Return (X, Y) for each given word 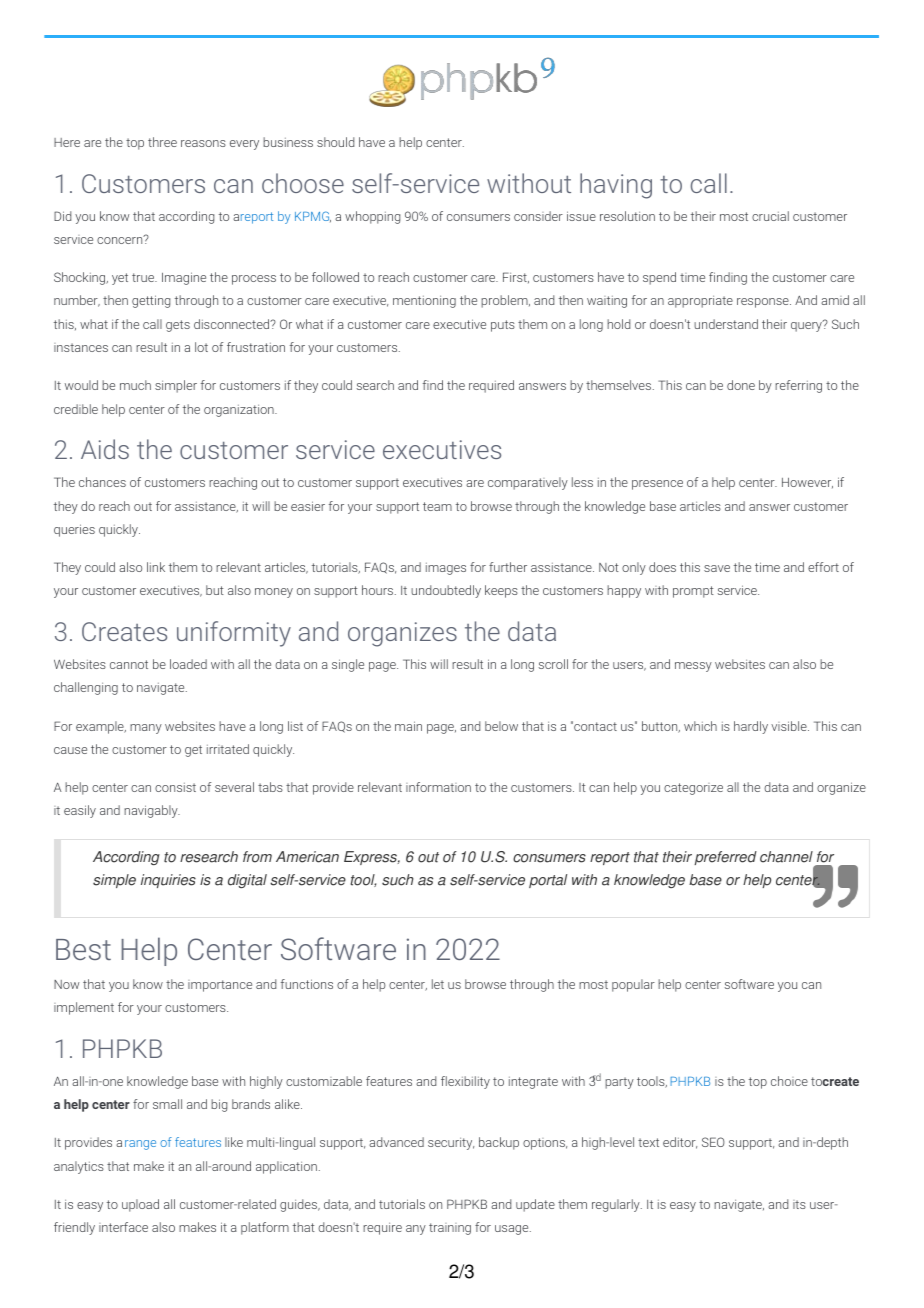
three (162, 142)
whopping (372, 217)
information (438, 787)
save (717, 568)
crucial (770, 216)
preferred (725, 858)
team (437, 506)
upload (140, 1205)
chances (102, 482)
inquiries (168, 881)
